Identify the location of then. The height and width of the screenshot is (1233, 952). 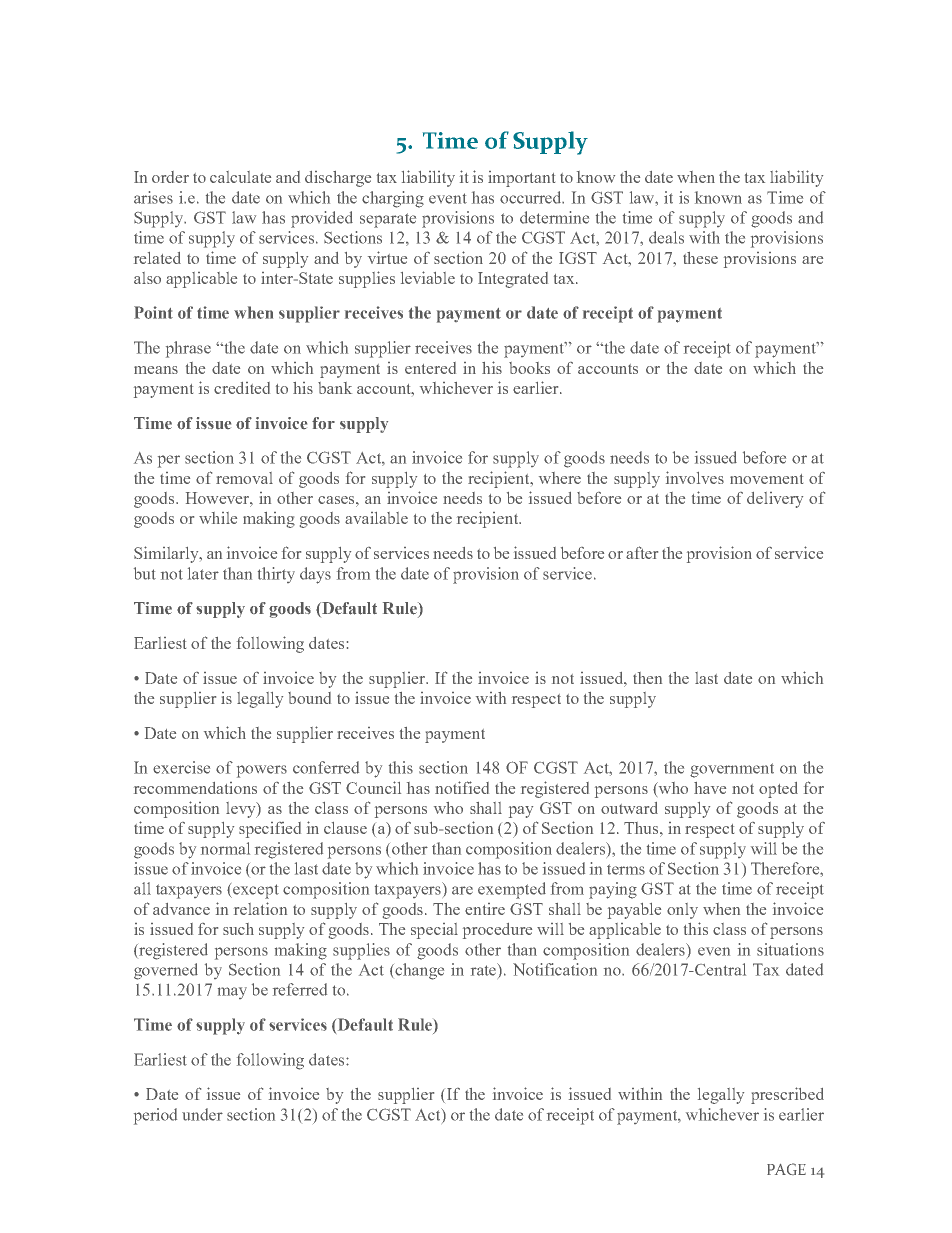
(647, 678).
